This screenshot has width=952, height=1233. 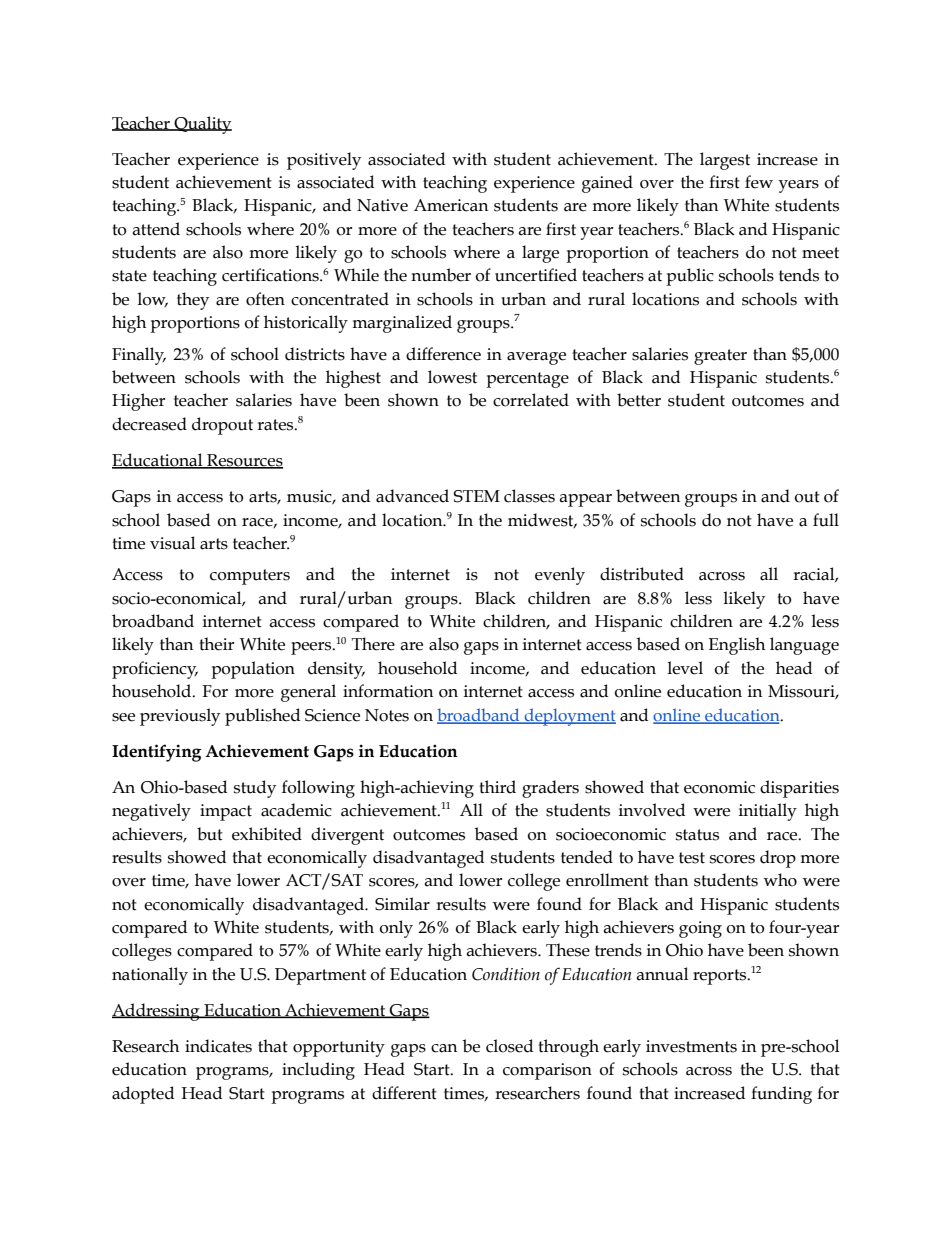 What do you see at coordinates (202, 125) in the screenshot?
I see `Quality` at bounding box center [202, 125].
